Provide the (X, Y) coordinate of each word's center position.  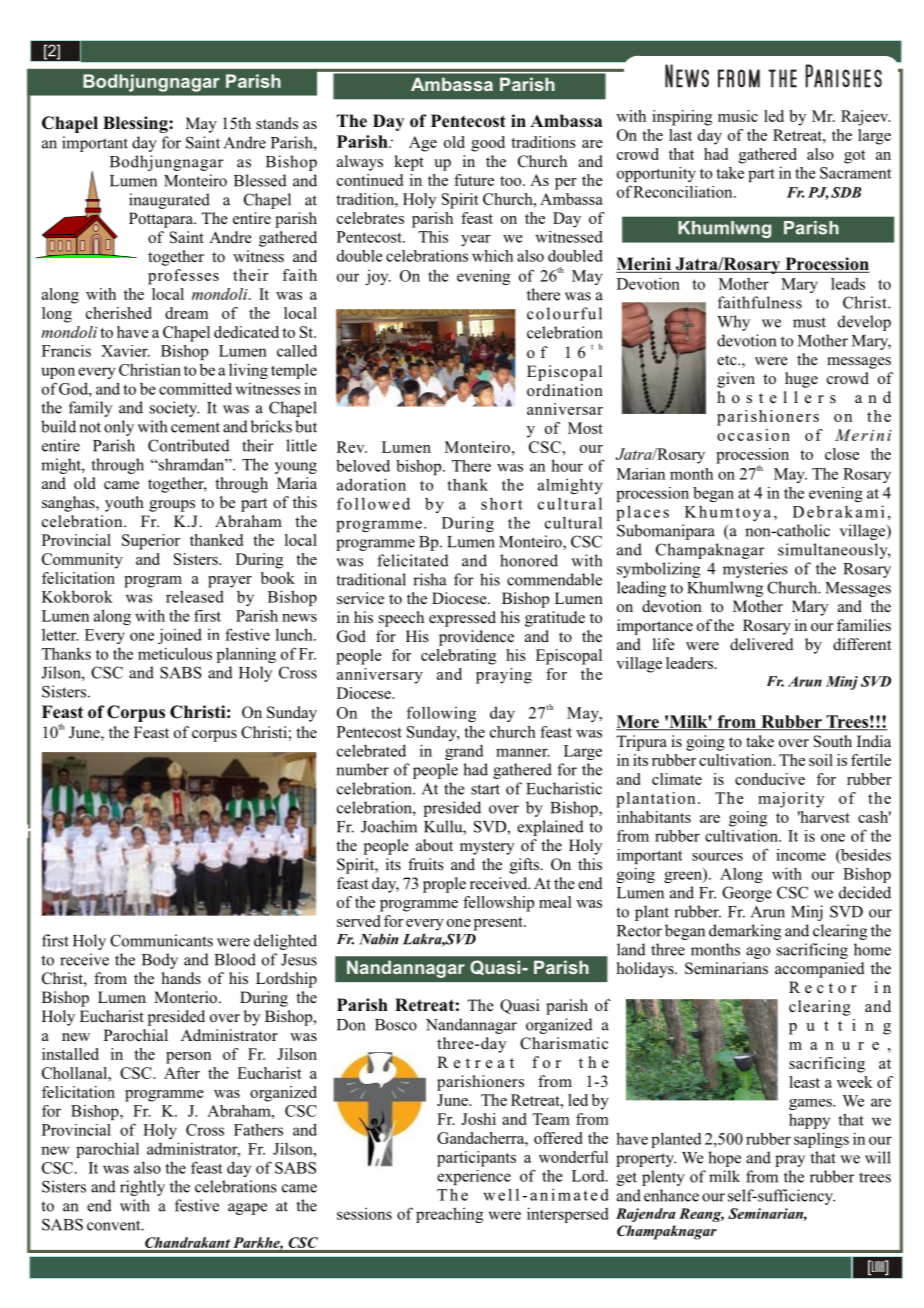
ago (758, 953)
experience (474, 1177)
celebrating (458, 657)
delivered (762, 644)
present (499, 924)
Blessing (136, 124)
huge (801, 380)
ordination (565, 390)
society (175, 409)
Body (160, 961)
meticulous (175, 653)
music (738, 116)
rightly (142, 1188)
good (488, 144)
